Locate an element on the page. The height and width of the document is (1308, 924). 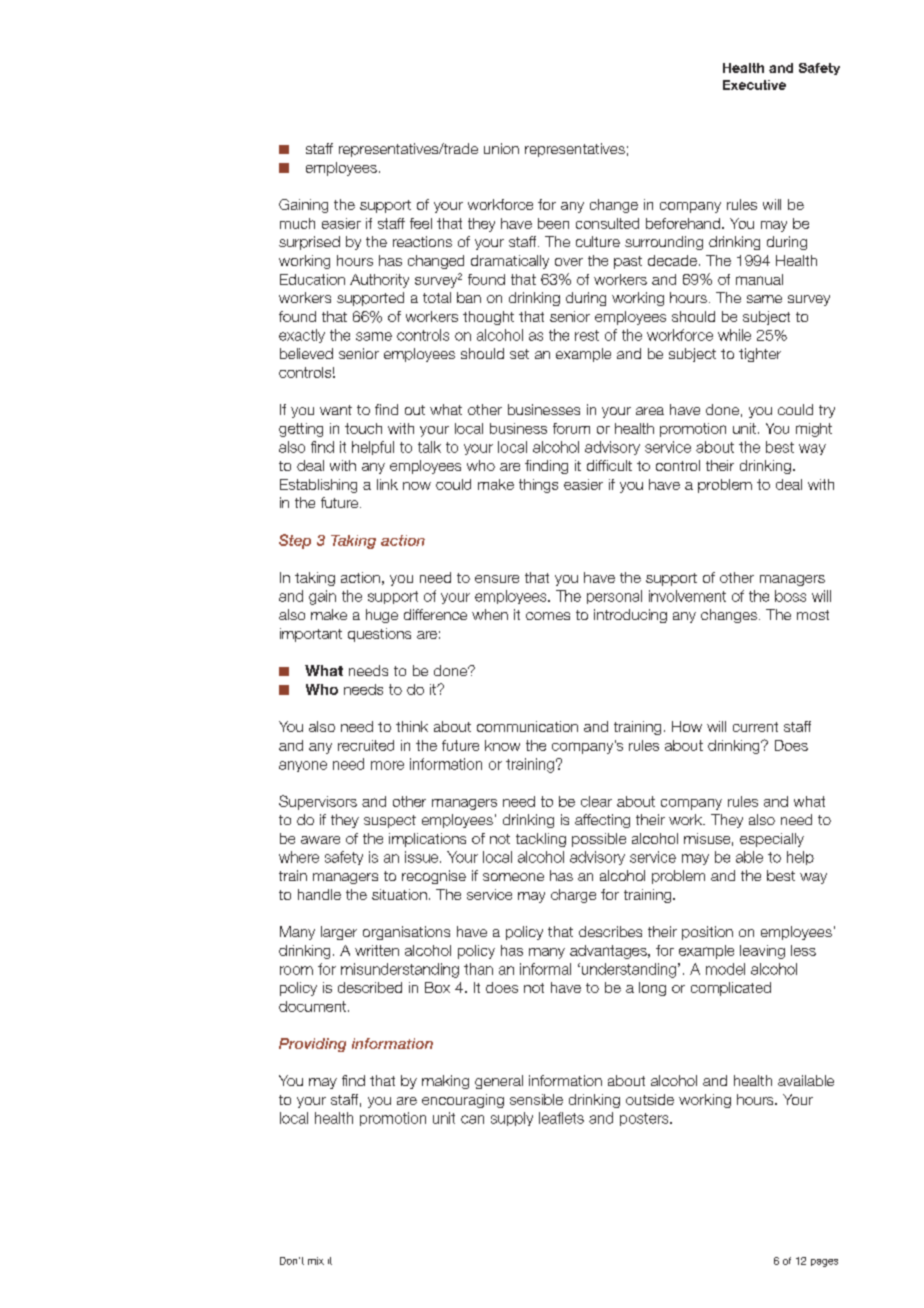
much is located at coordinates (297, 223).
